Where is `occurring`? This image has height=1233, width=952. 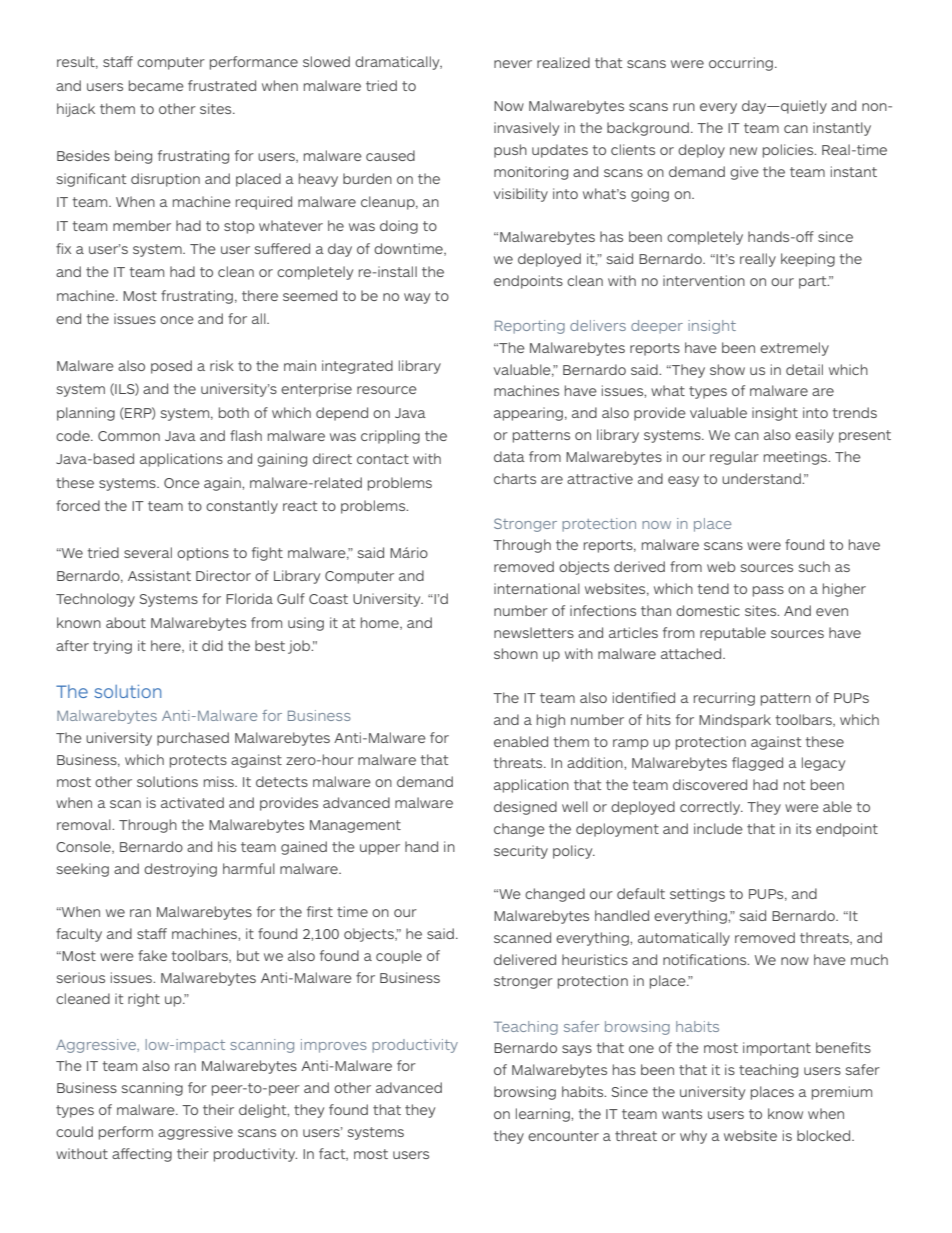 occurring is located at coordinates (741, 64).
